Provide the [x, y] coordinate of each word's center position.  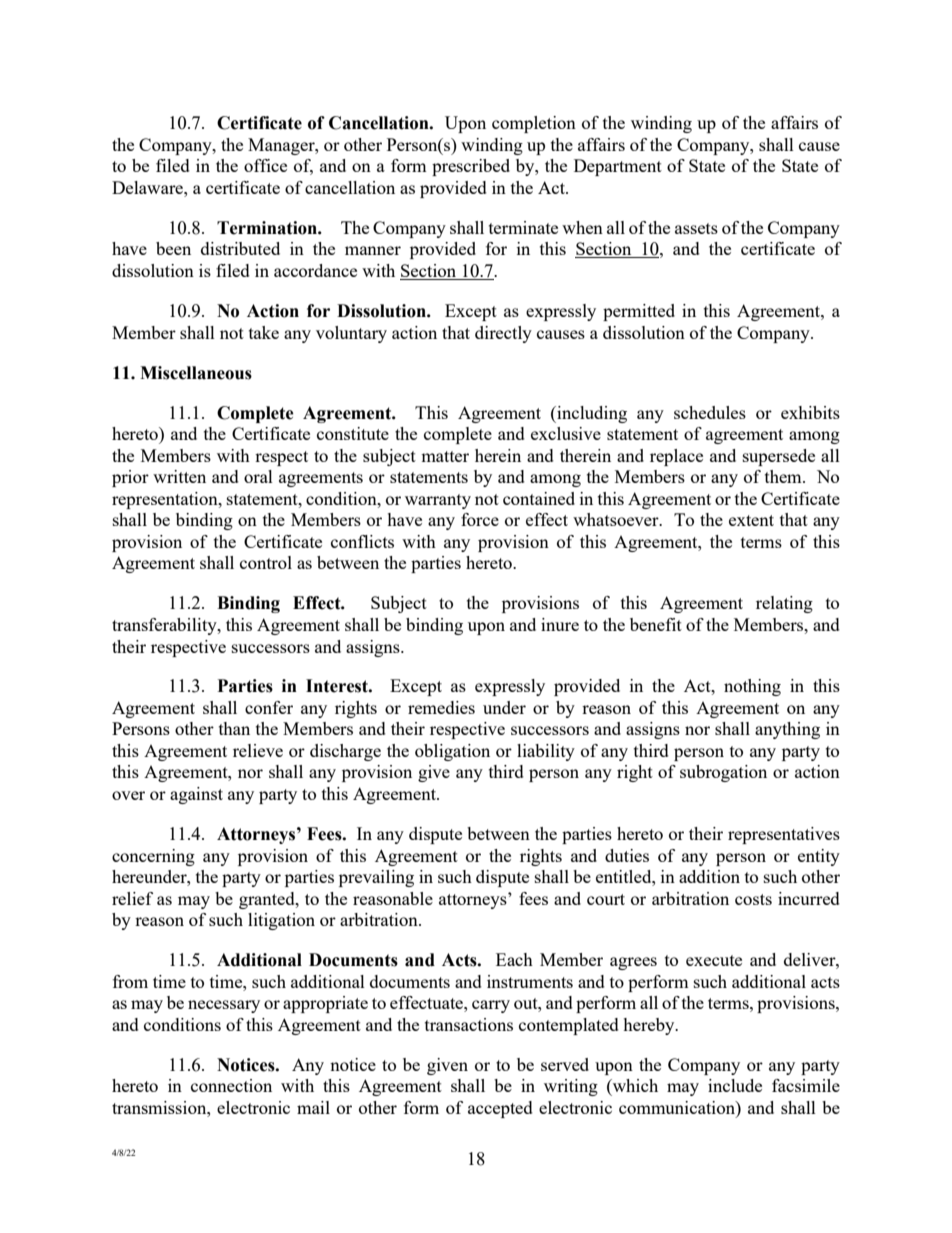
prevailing [376, 878]
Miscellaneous [196, 373]
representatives [784, 835]
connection [231, 1085]
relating [784, 604]
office [265, 165]
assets [696, 228]
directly [503, 334]
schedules [710, 412]
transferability [165, 626]
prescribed [471, 167]
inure [560, 624]
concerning [153, 857]
